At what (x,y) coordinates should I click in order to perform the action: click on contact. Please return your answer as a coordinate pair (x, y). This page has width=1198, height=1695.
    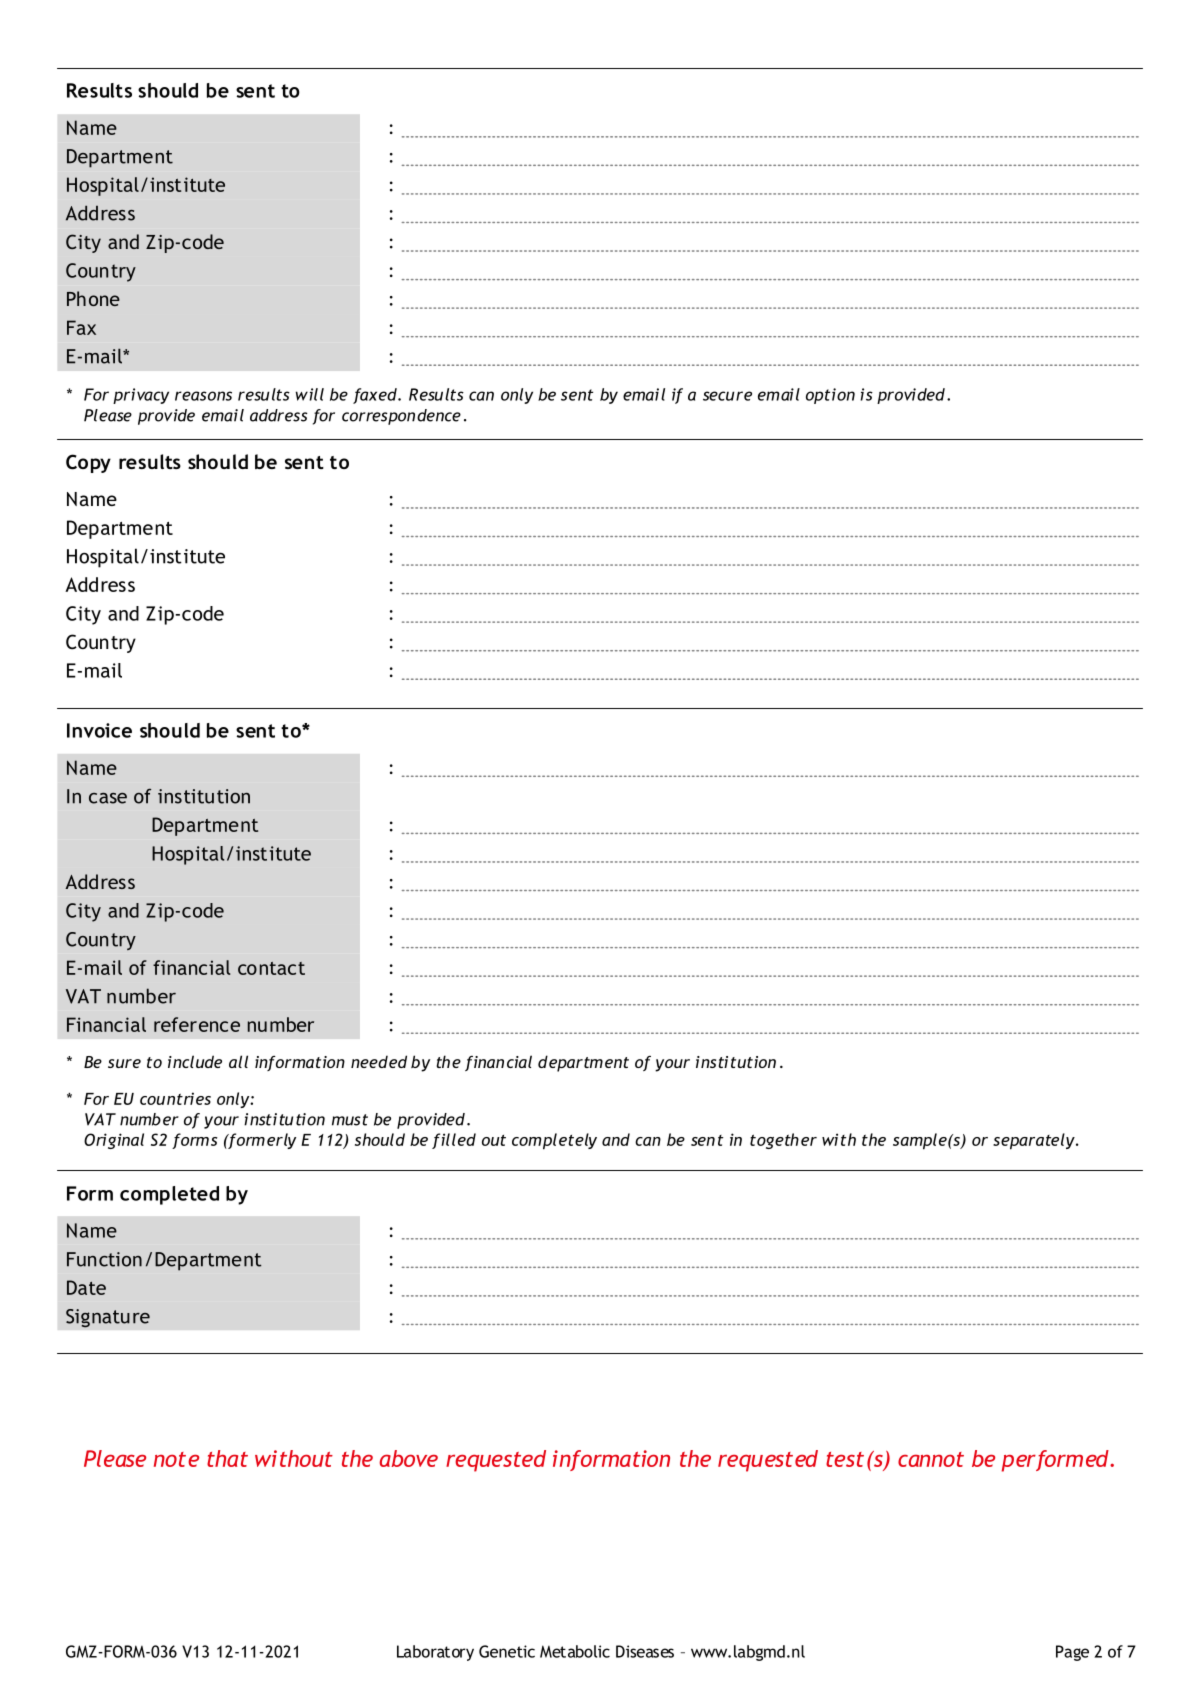
    Looking at the image, I should click on (271, 968).
